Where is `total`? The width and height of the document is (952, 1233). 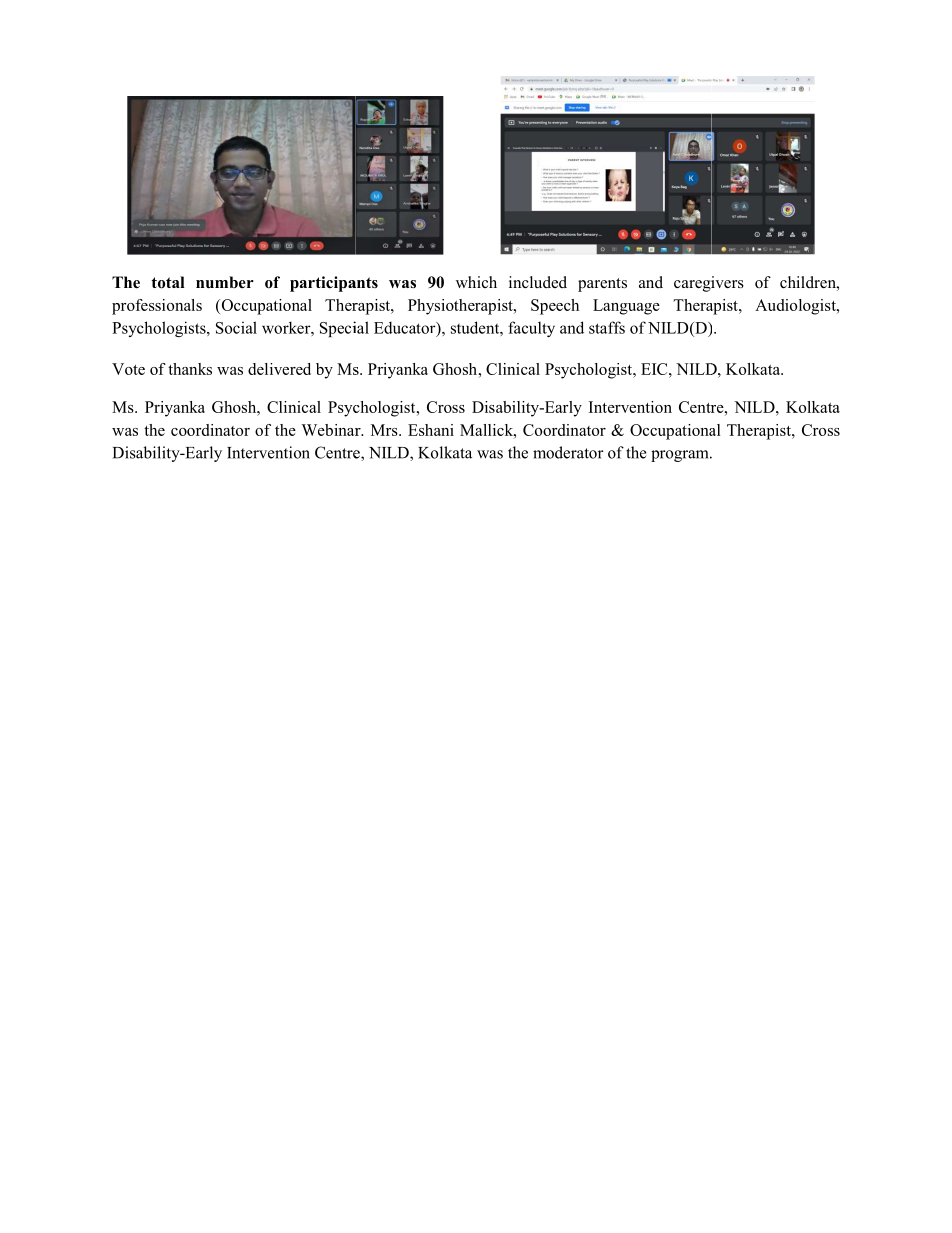
total is located at coordinates (168, 282).
